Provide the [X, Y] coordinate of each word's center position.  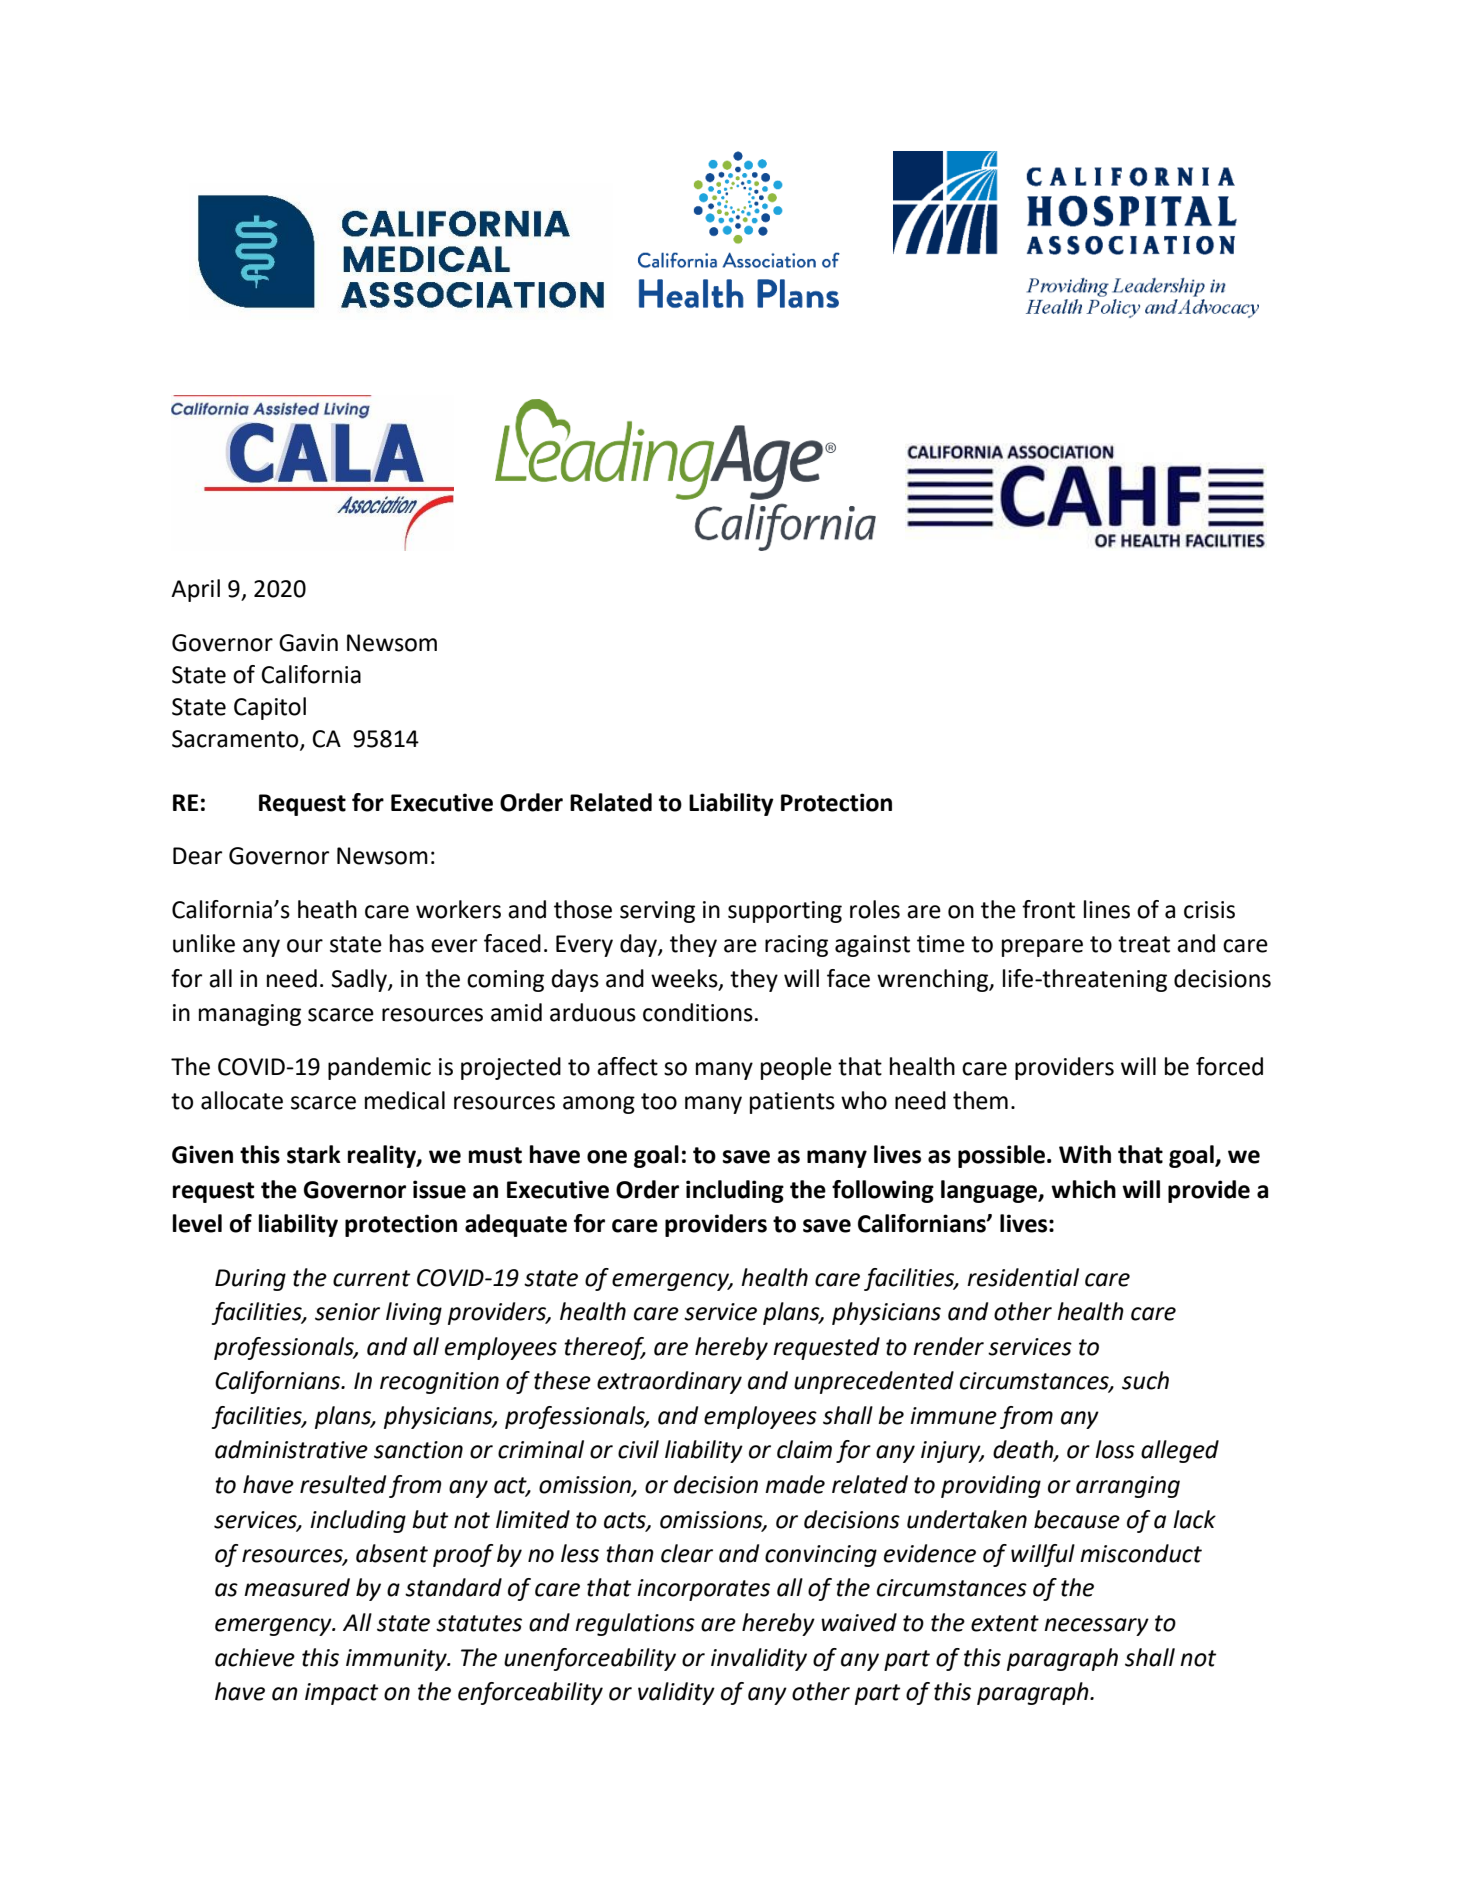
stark [314, 1154]
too [659, 1101]
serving [657, 912]
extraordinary [669, 1382]
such [1145, 1380]
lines [1107, 909]
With [1085, 1154]
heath [327, 909]
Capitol [270, 708]
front [1048, 909]
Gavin [308, 643]
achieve [255, 1657]
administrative [291, 1449]
